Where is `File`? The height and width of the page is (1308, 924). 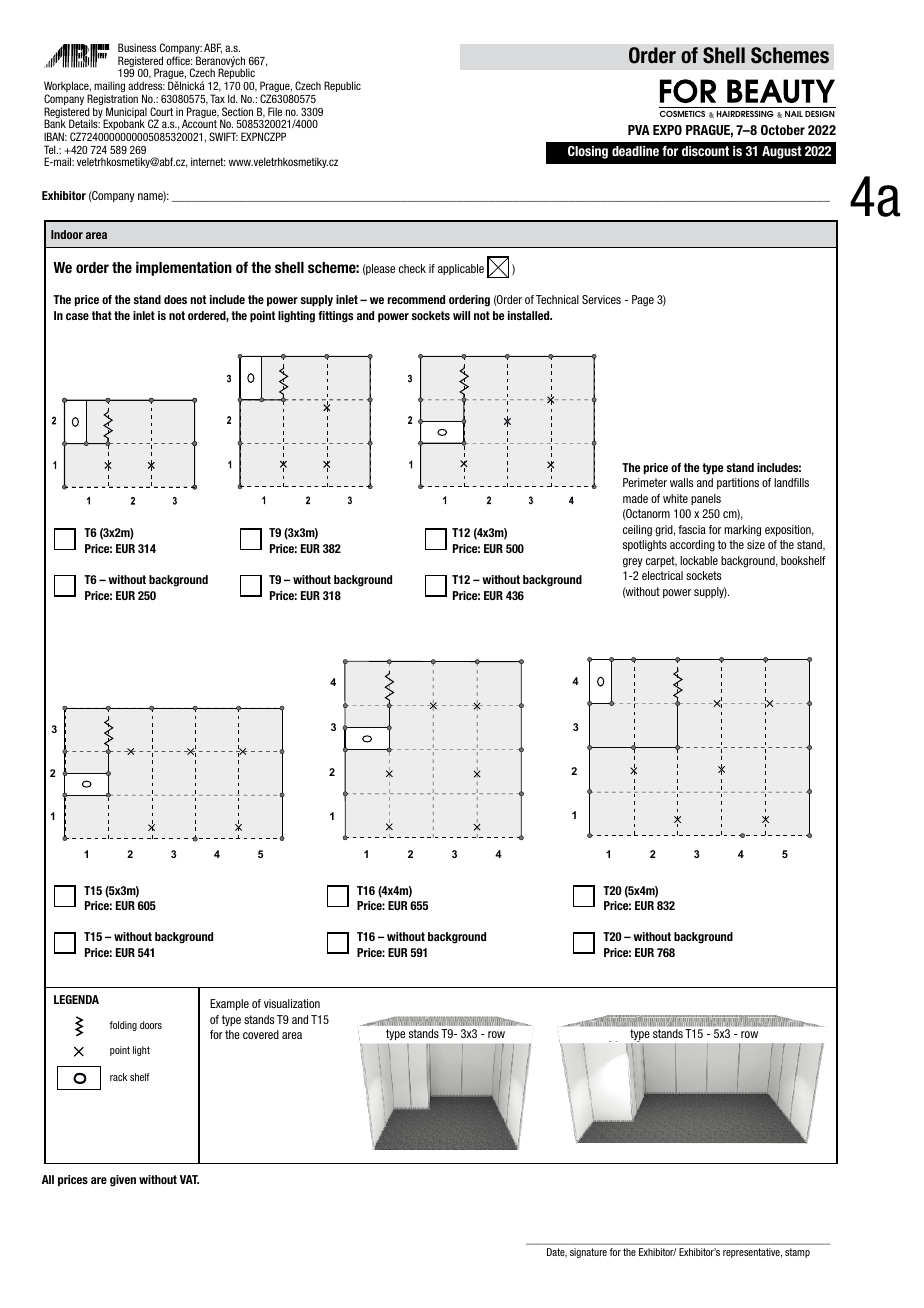 File is located at coordinates (275, 111).
